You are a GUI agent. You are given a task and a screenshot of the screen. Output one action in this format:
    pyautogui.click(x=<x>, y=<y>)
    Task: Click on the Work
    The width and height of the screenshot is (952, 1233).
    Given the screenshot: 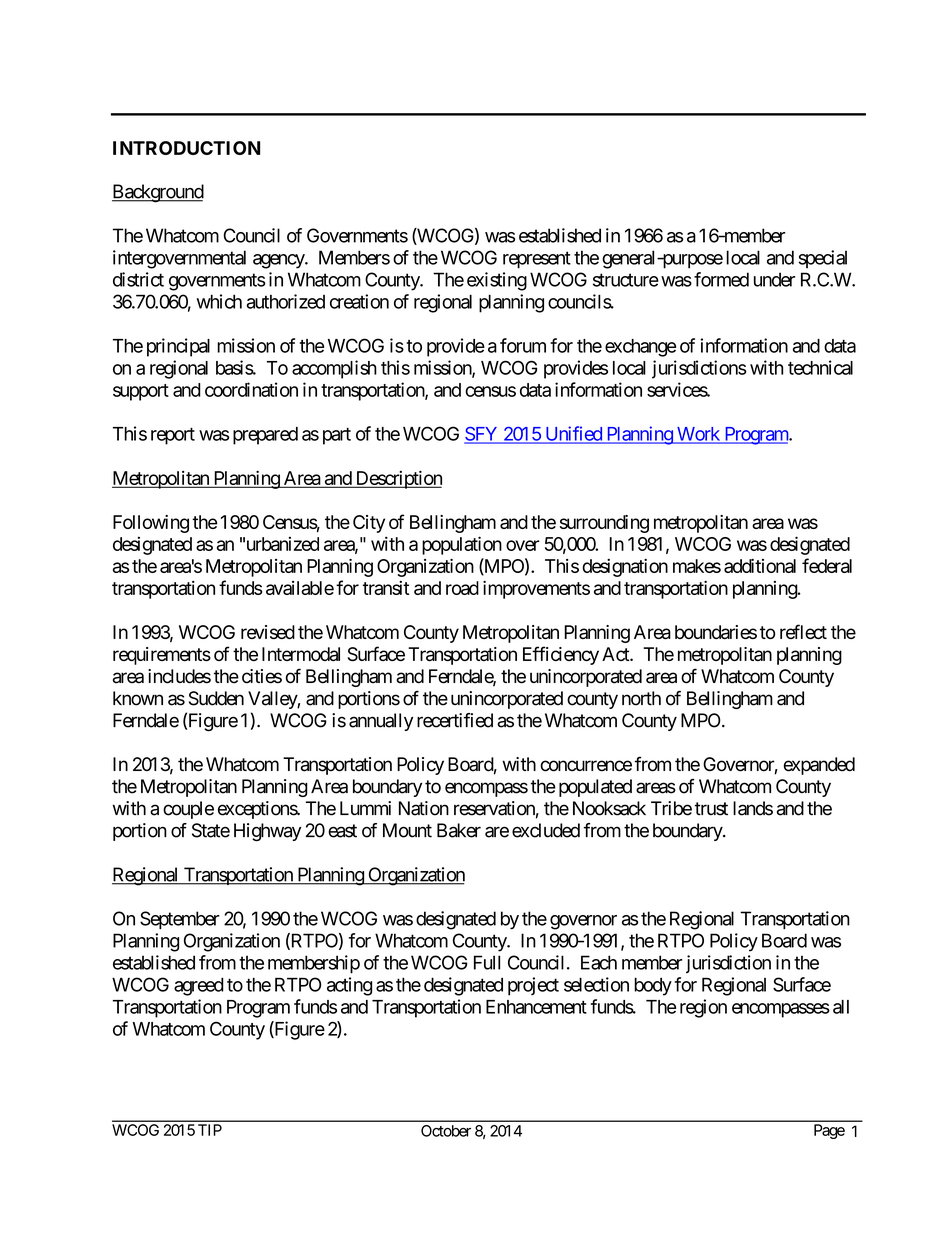 What is the action you would take?
    pyautogui.click(x=698, y=435)
